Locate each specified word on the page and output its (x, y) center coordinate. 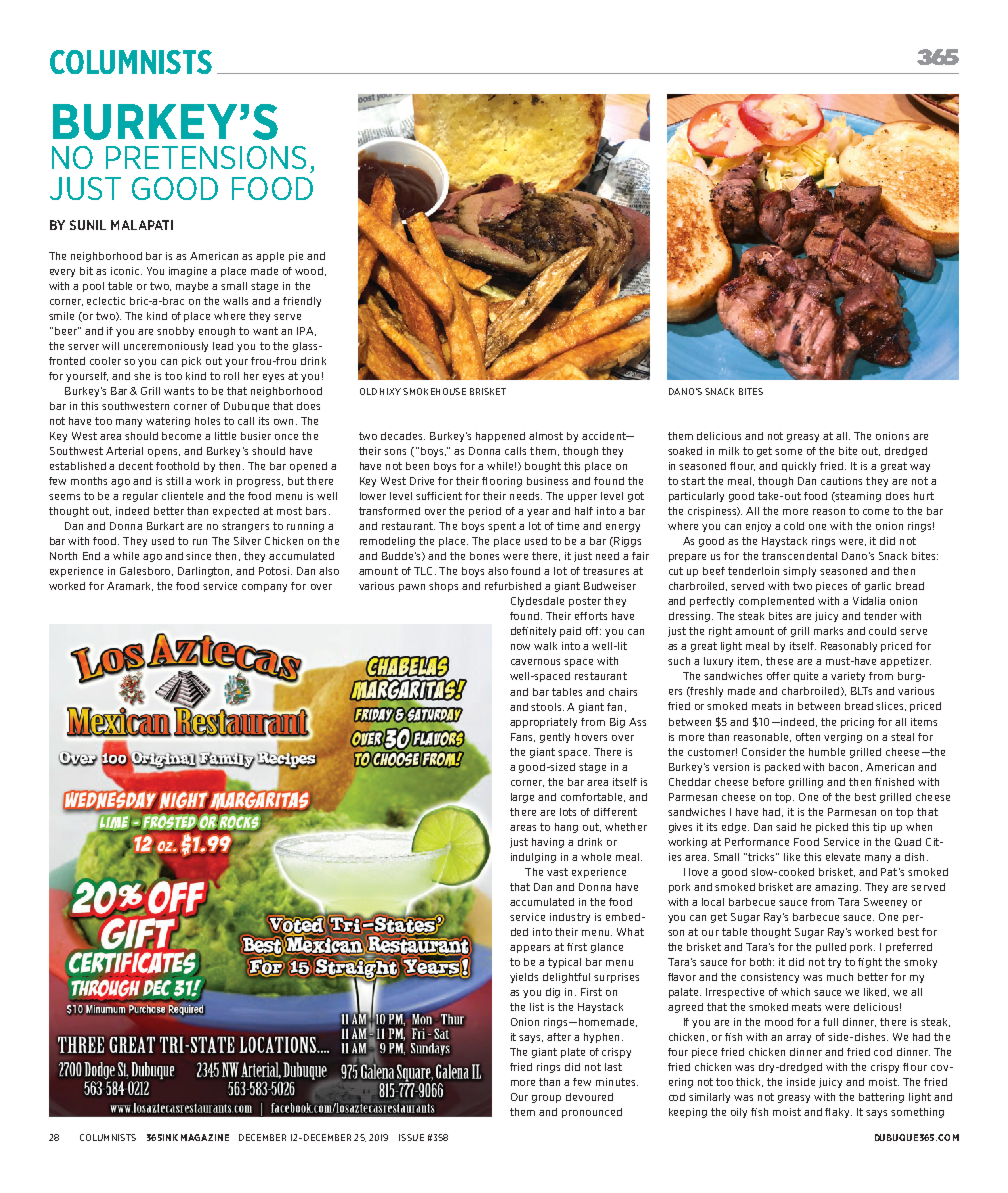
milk (729, 451)
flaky (838, 1113)
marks (828, 631)
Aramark (130, 586)
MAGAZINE (205, 1137)
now (520, 647)
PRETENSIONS (206, 157)
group (546, 1099)
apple (270, 257)
